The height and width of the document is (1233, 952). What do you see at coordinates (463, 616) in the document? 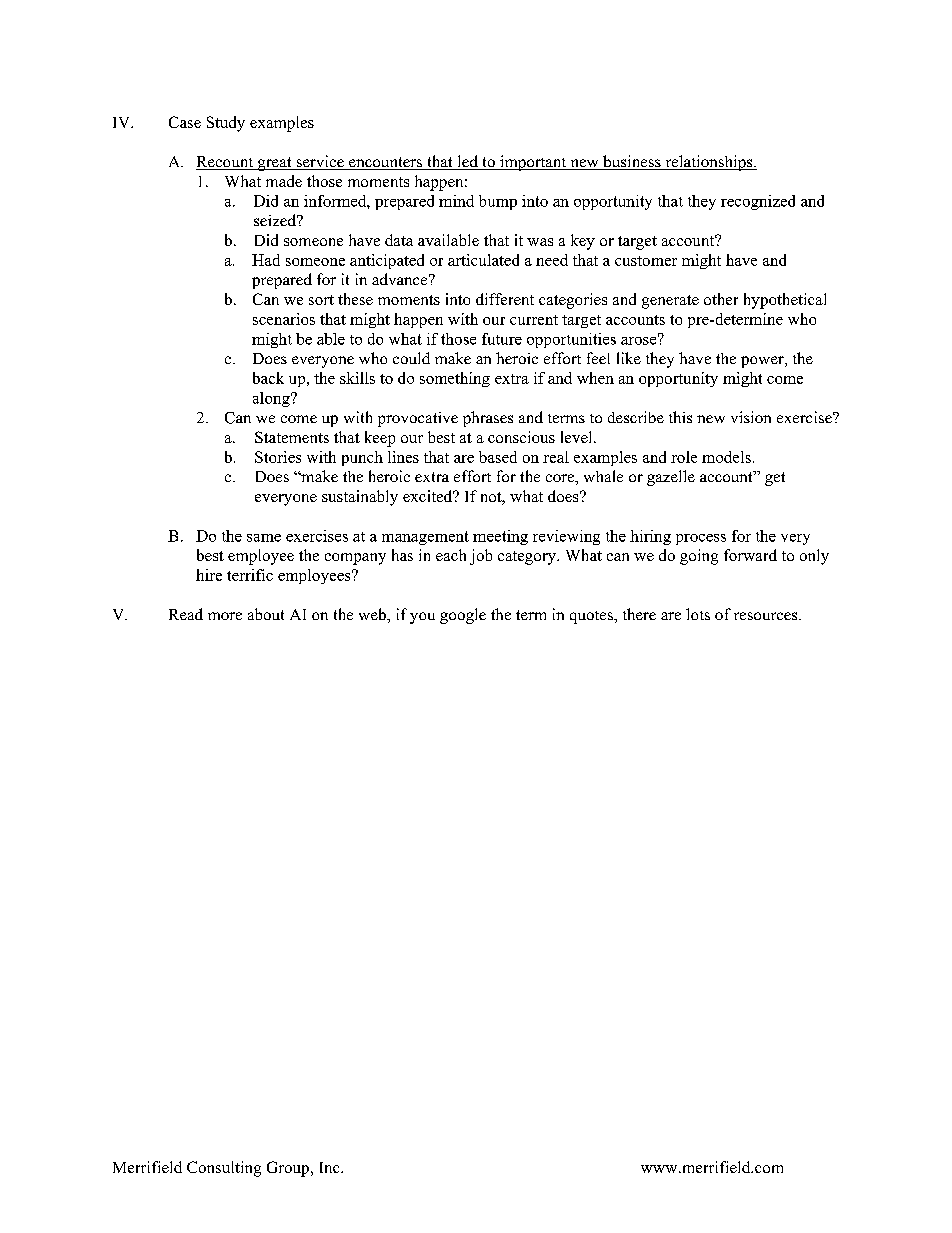
I see `google` at bounding box center [463, 616].
